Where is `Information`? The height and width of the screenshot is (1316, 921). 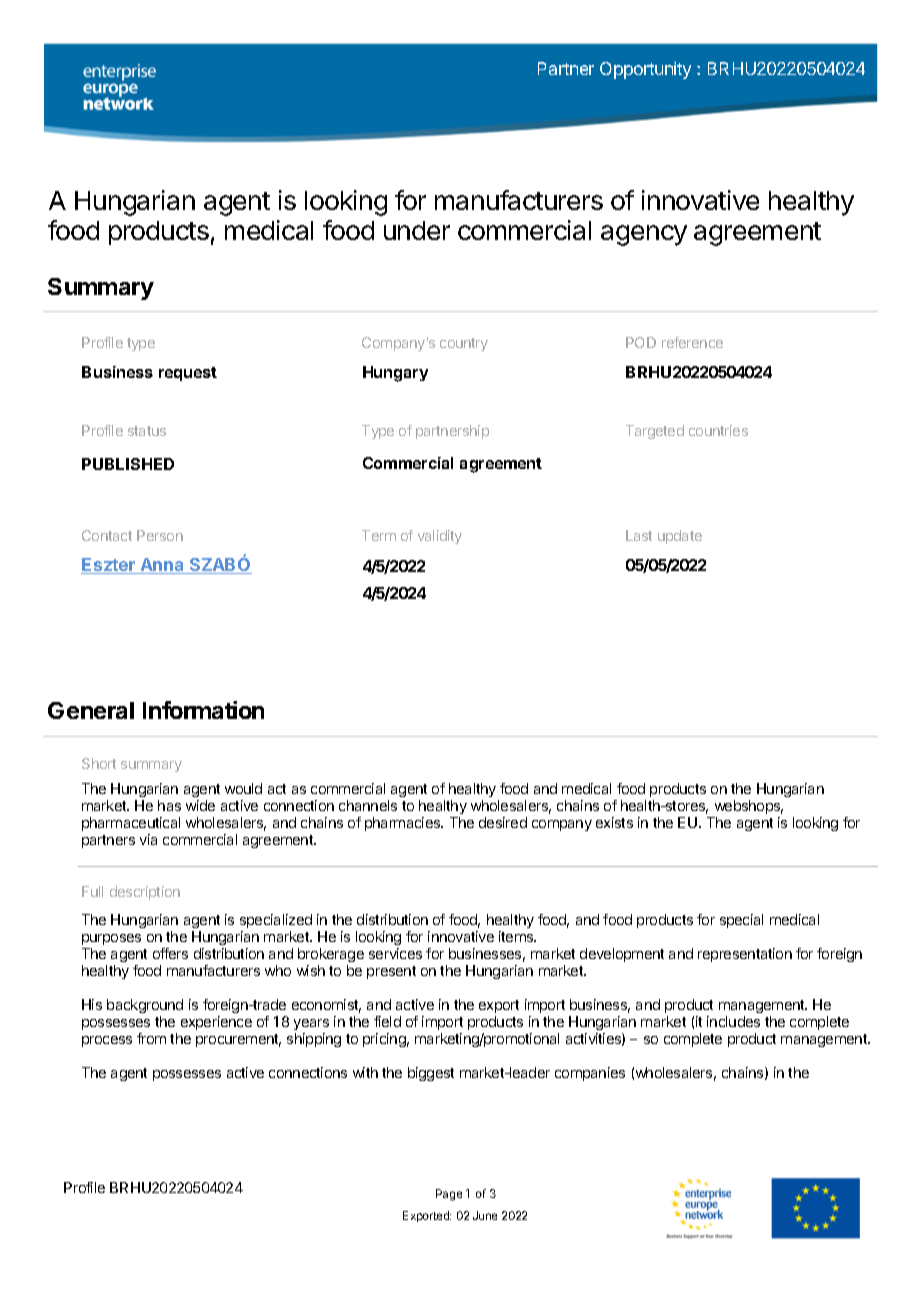 Information is located at coordinates (203, 710).
